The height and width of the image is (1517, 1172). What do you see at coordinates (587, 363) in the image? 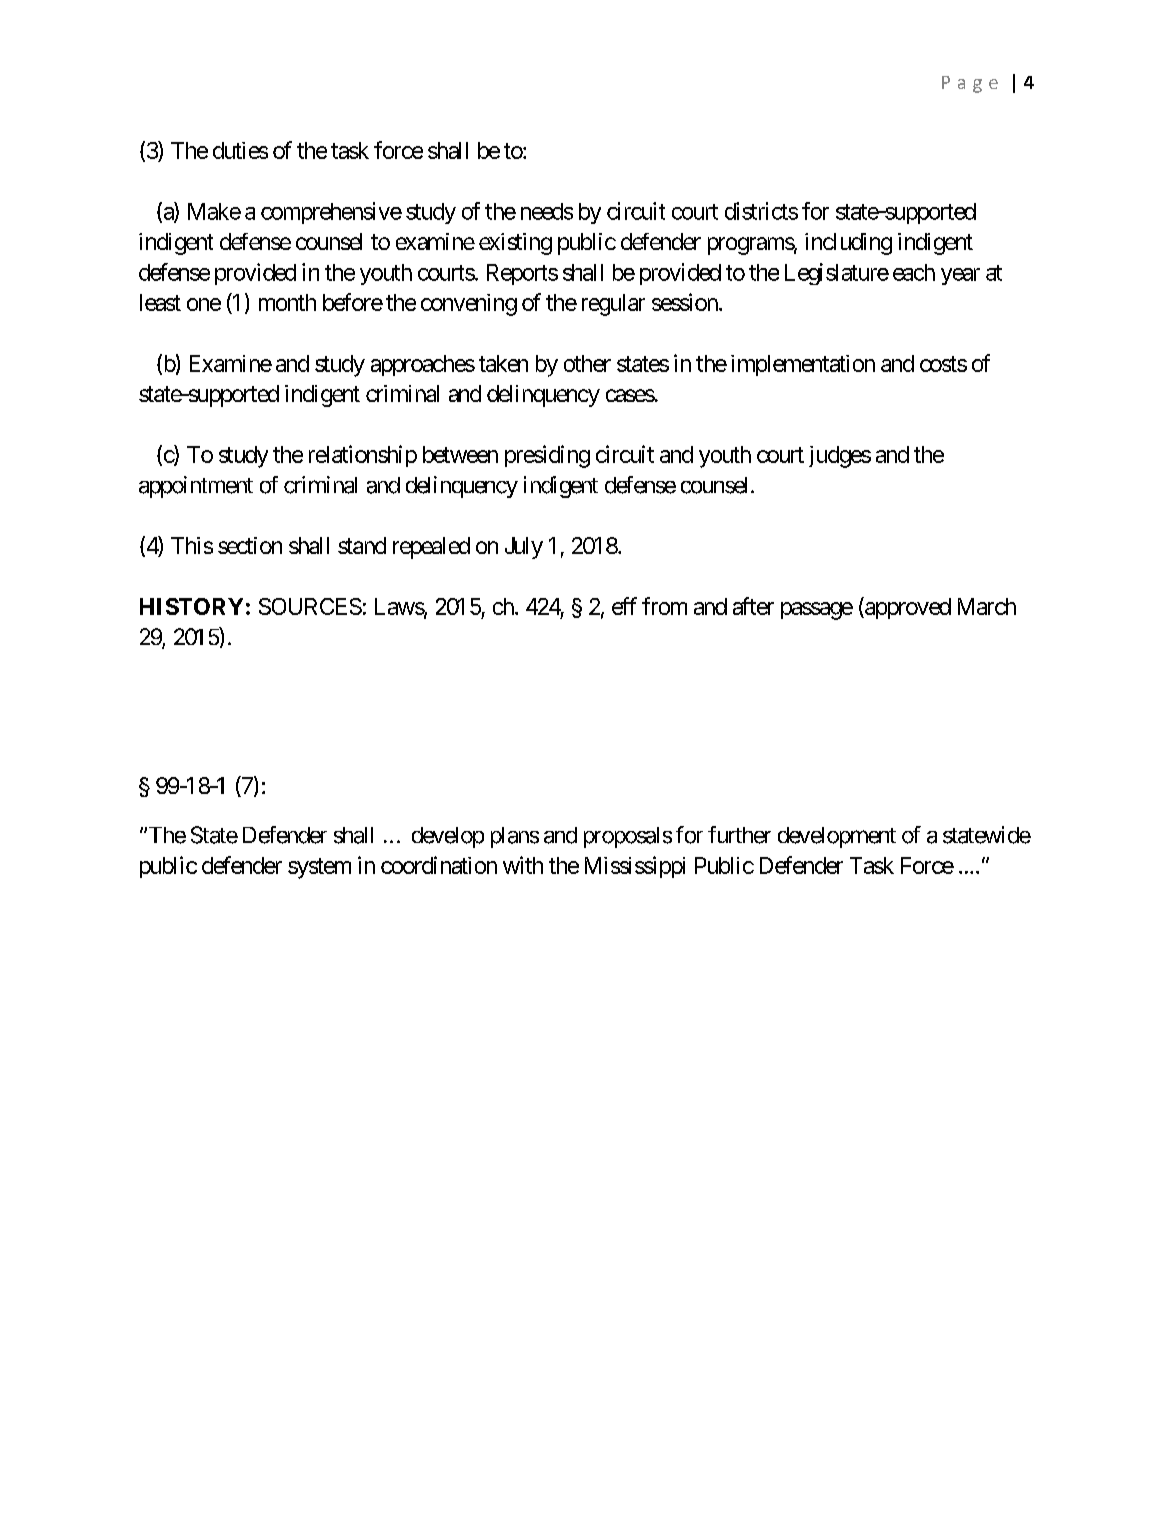
I see `other` at bounding box center [587, 363].
